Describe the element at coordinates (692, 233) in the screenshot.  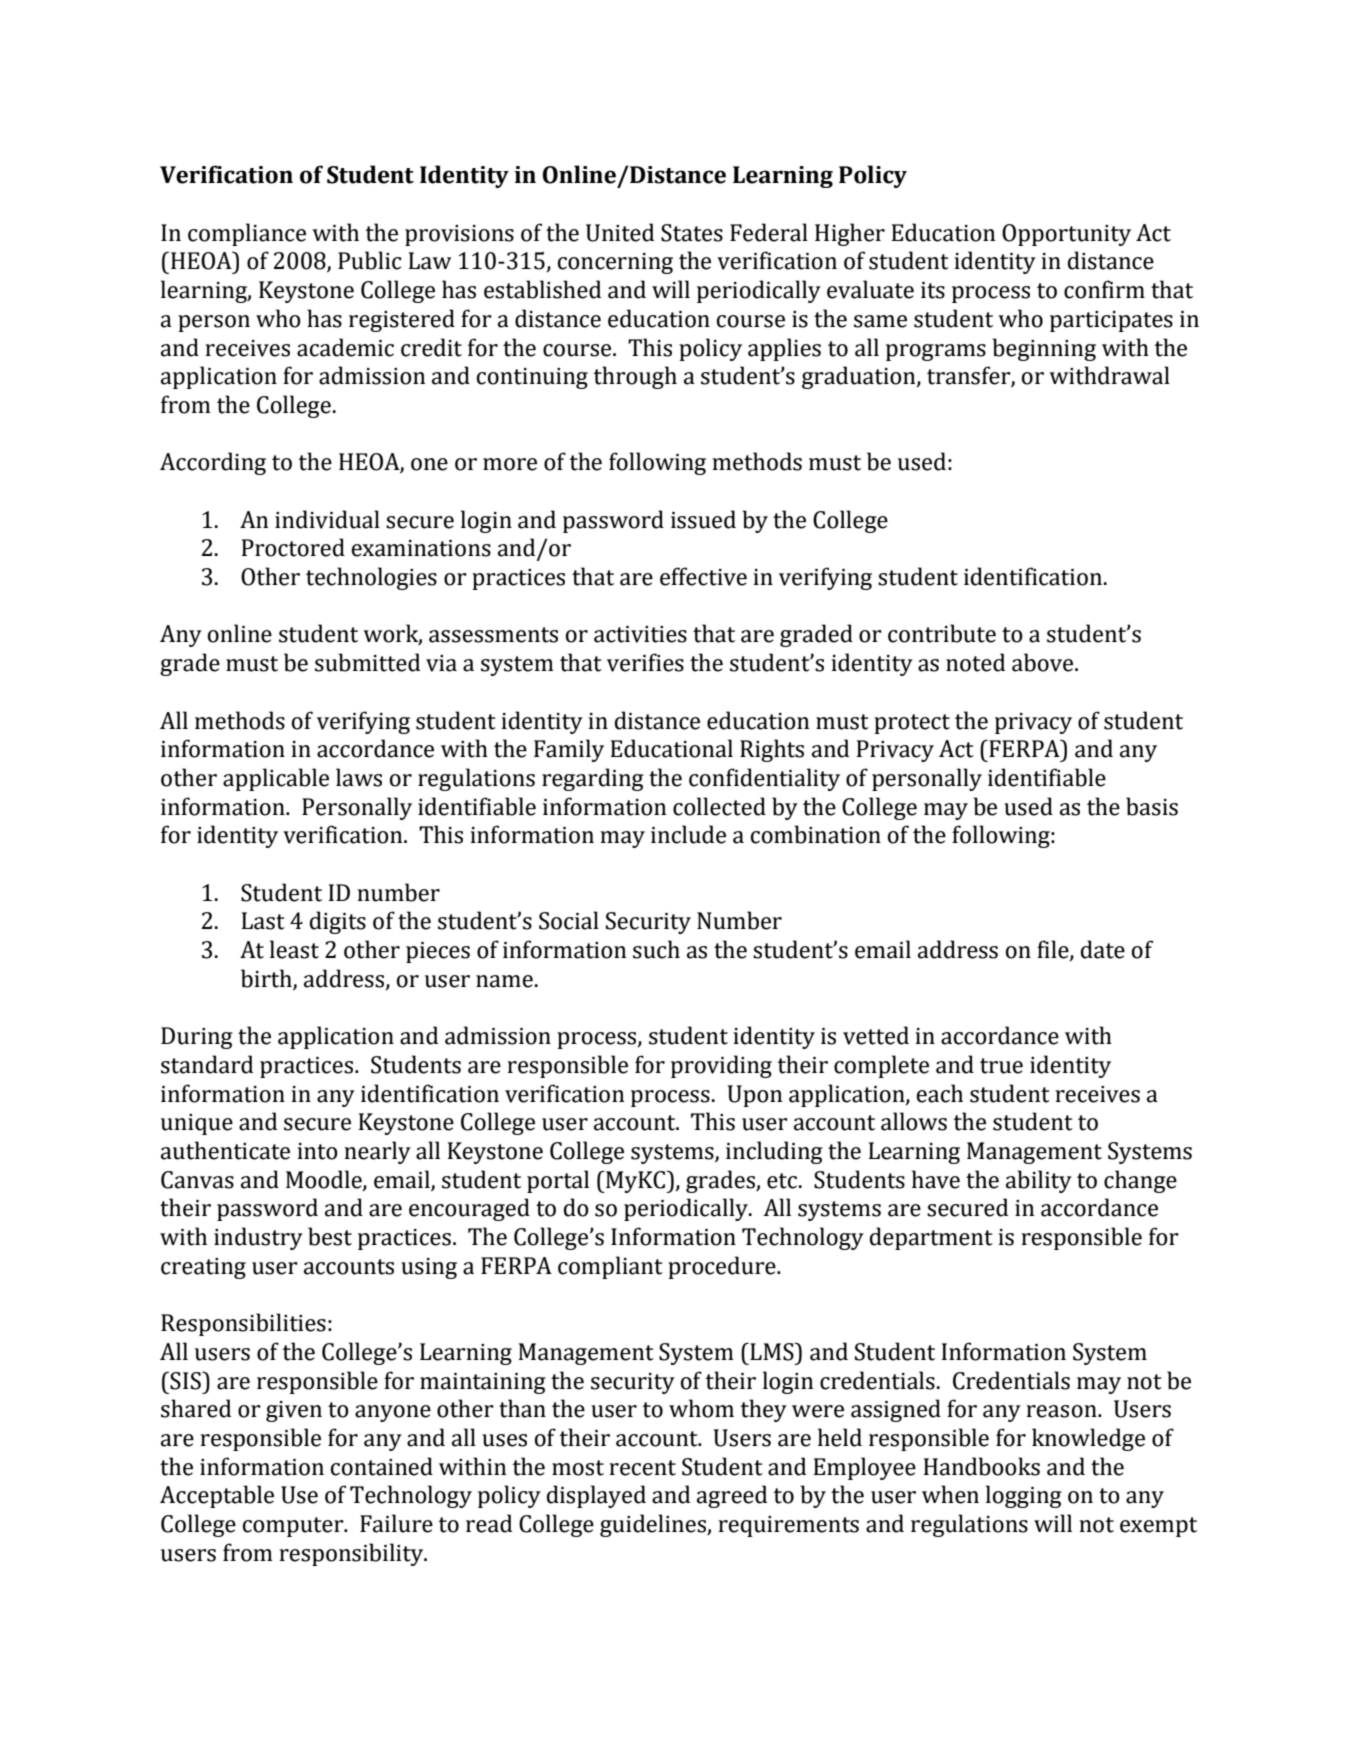
I see `States` at that location.
